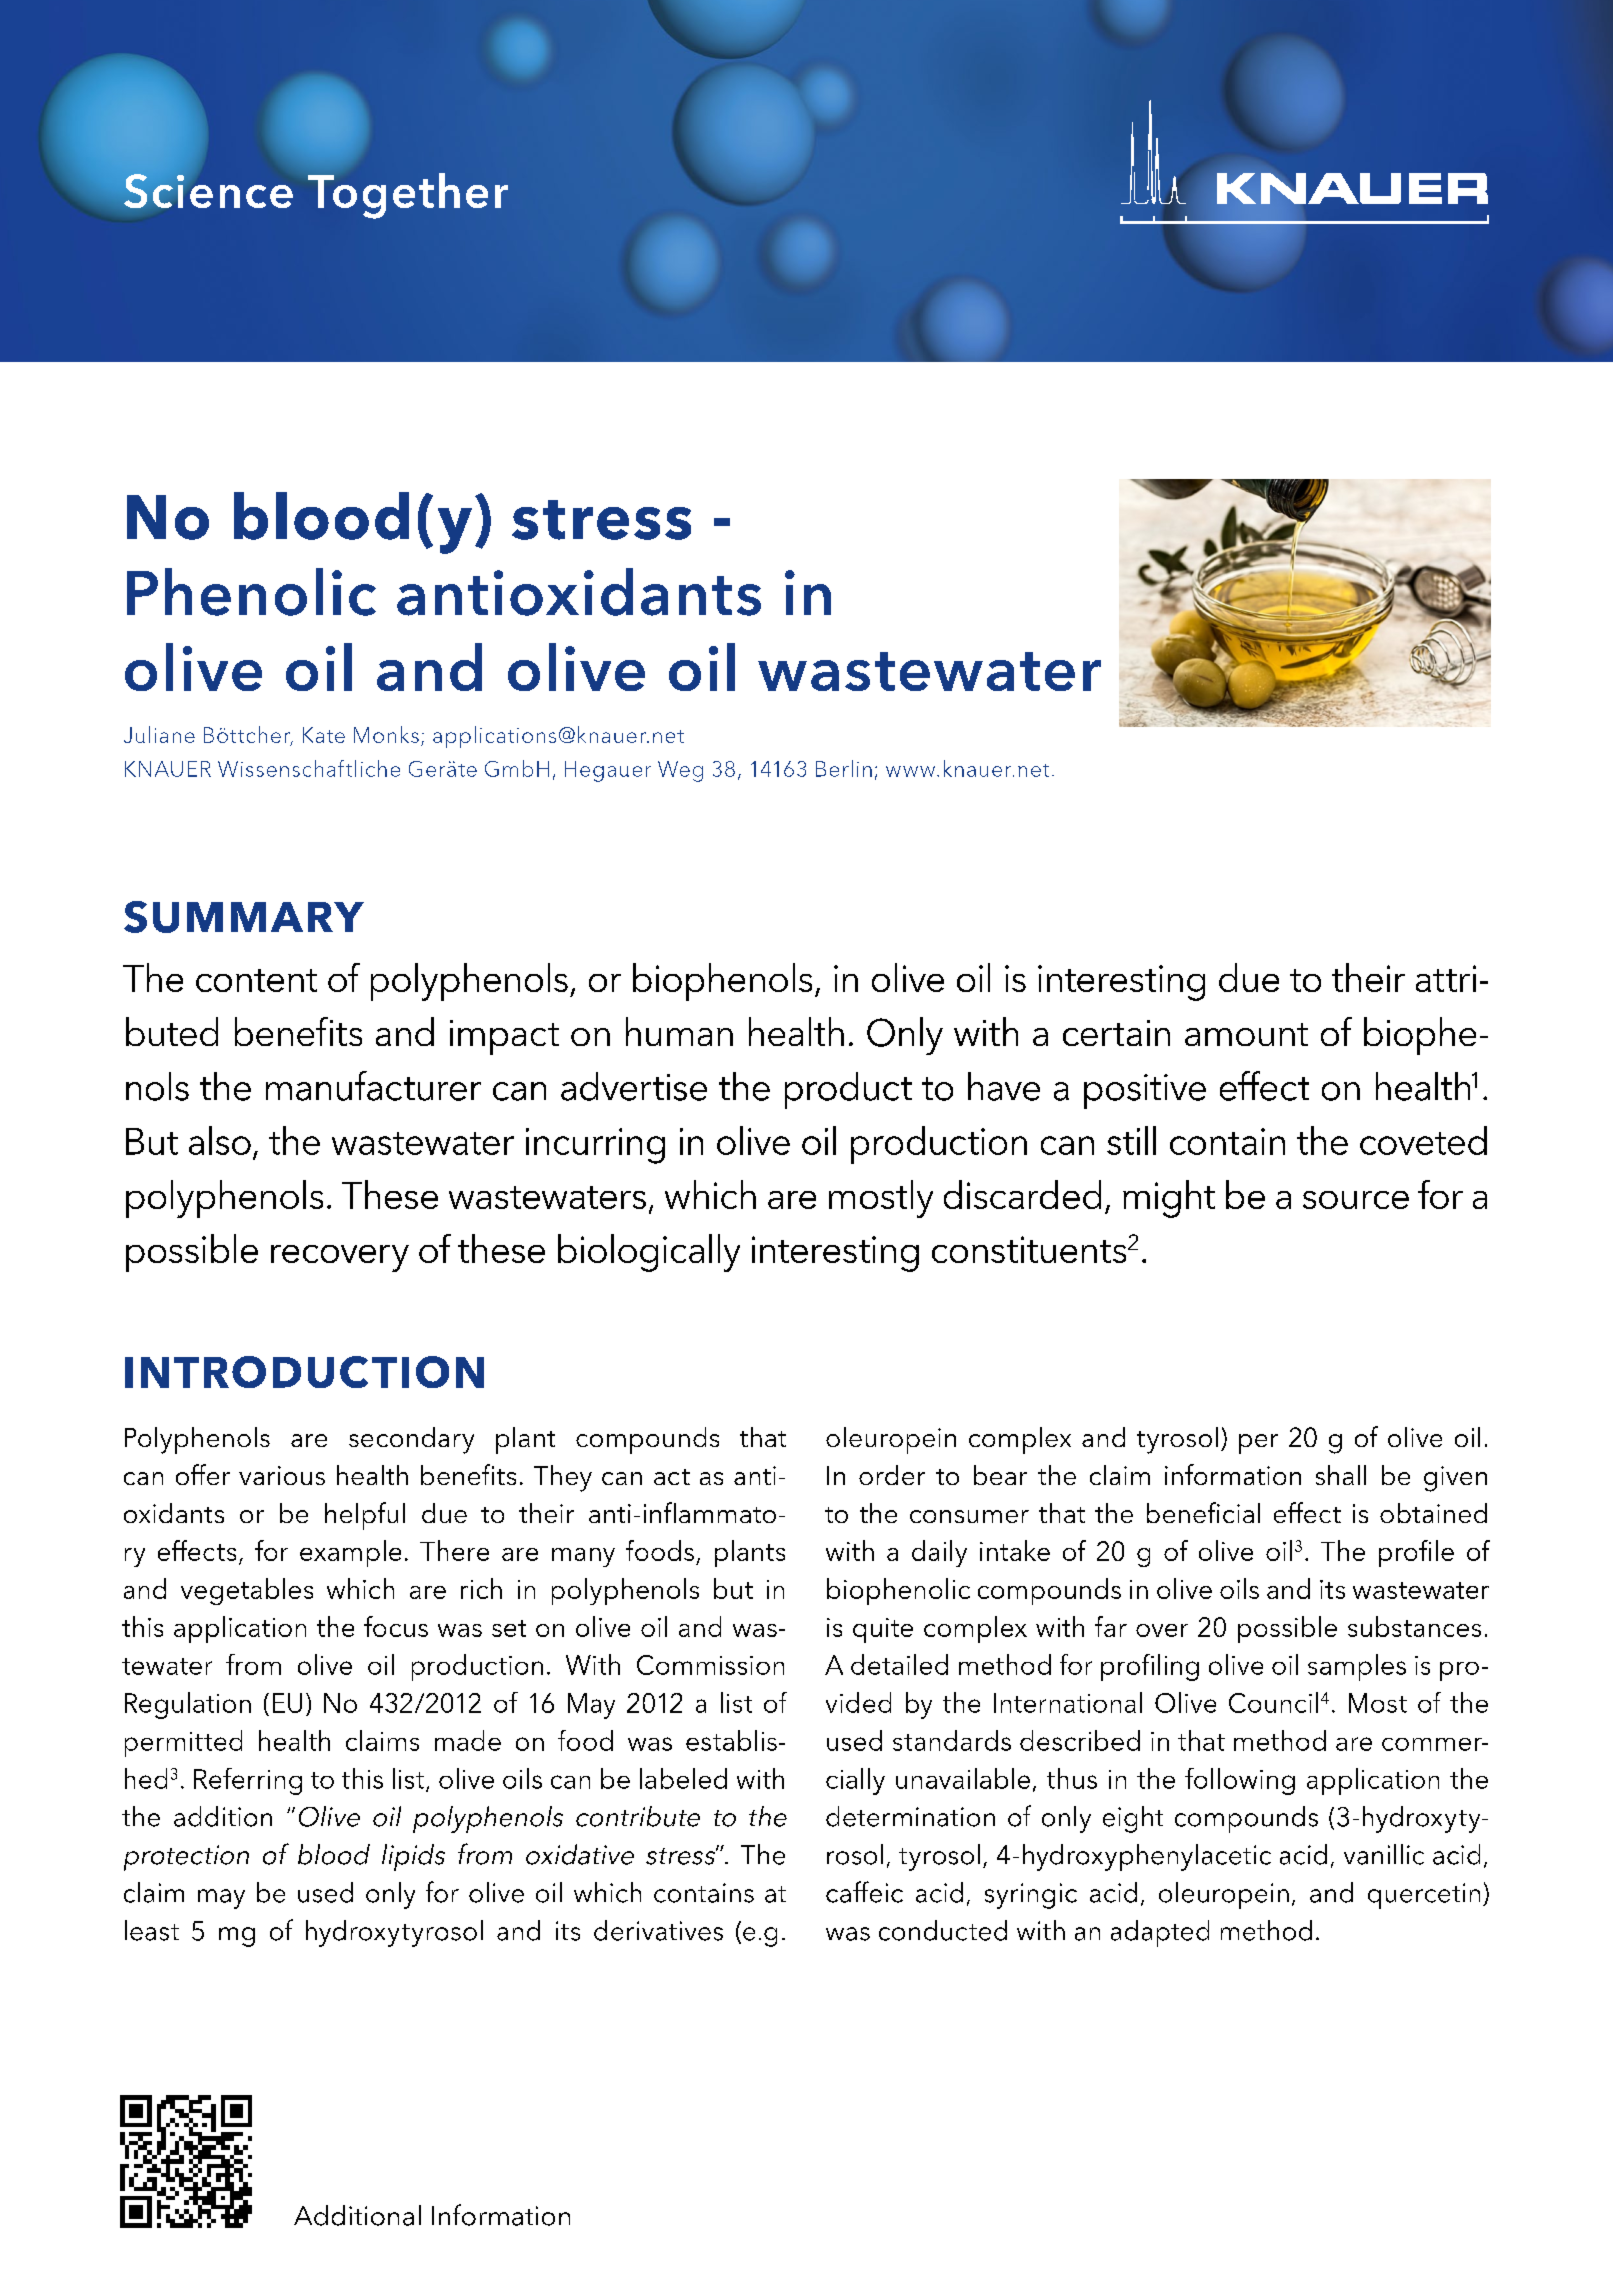 This document has height=2281, width=1613. What do you see at coordinates (679, 1031) in the document?
I see `human` at bounding box center [679, 1031].
